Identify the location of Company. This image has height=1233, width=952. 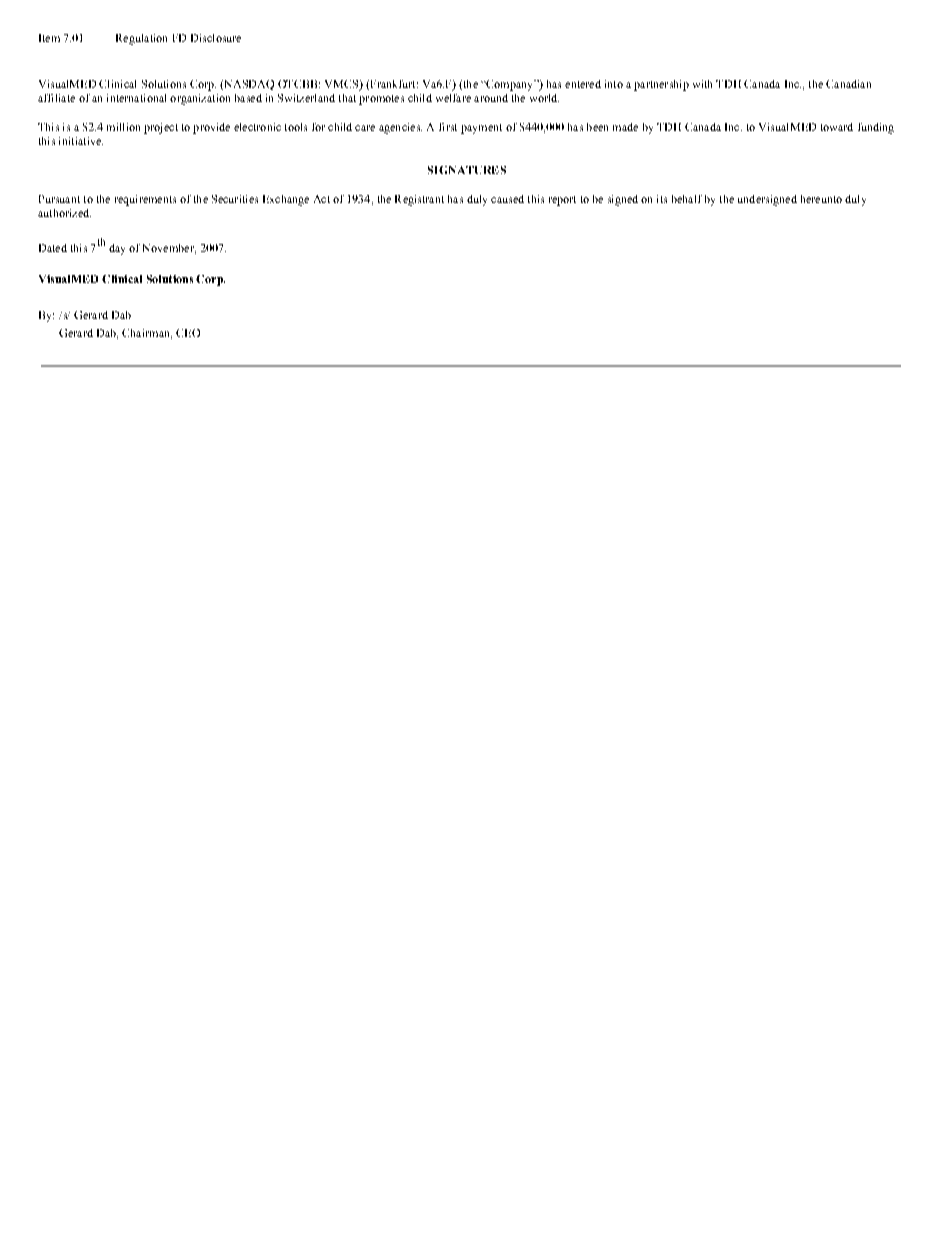
(510, 85).
